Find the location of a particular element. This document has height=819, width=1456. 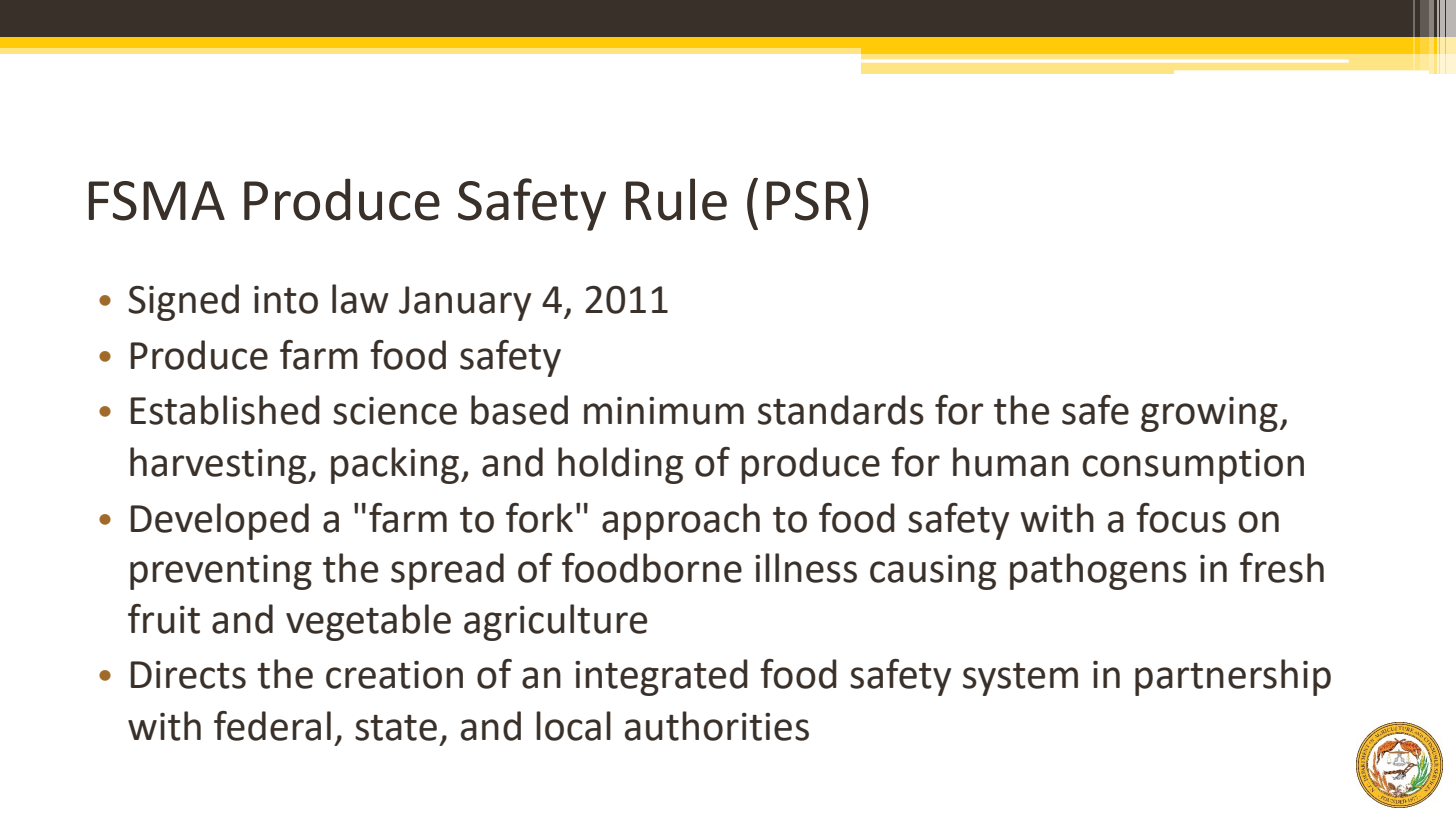

into is located at coordinates (286, 300).
